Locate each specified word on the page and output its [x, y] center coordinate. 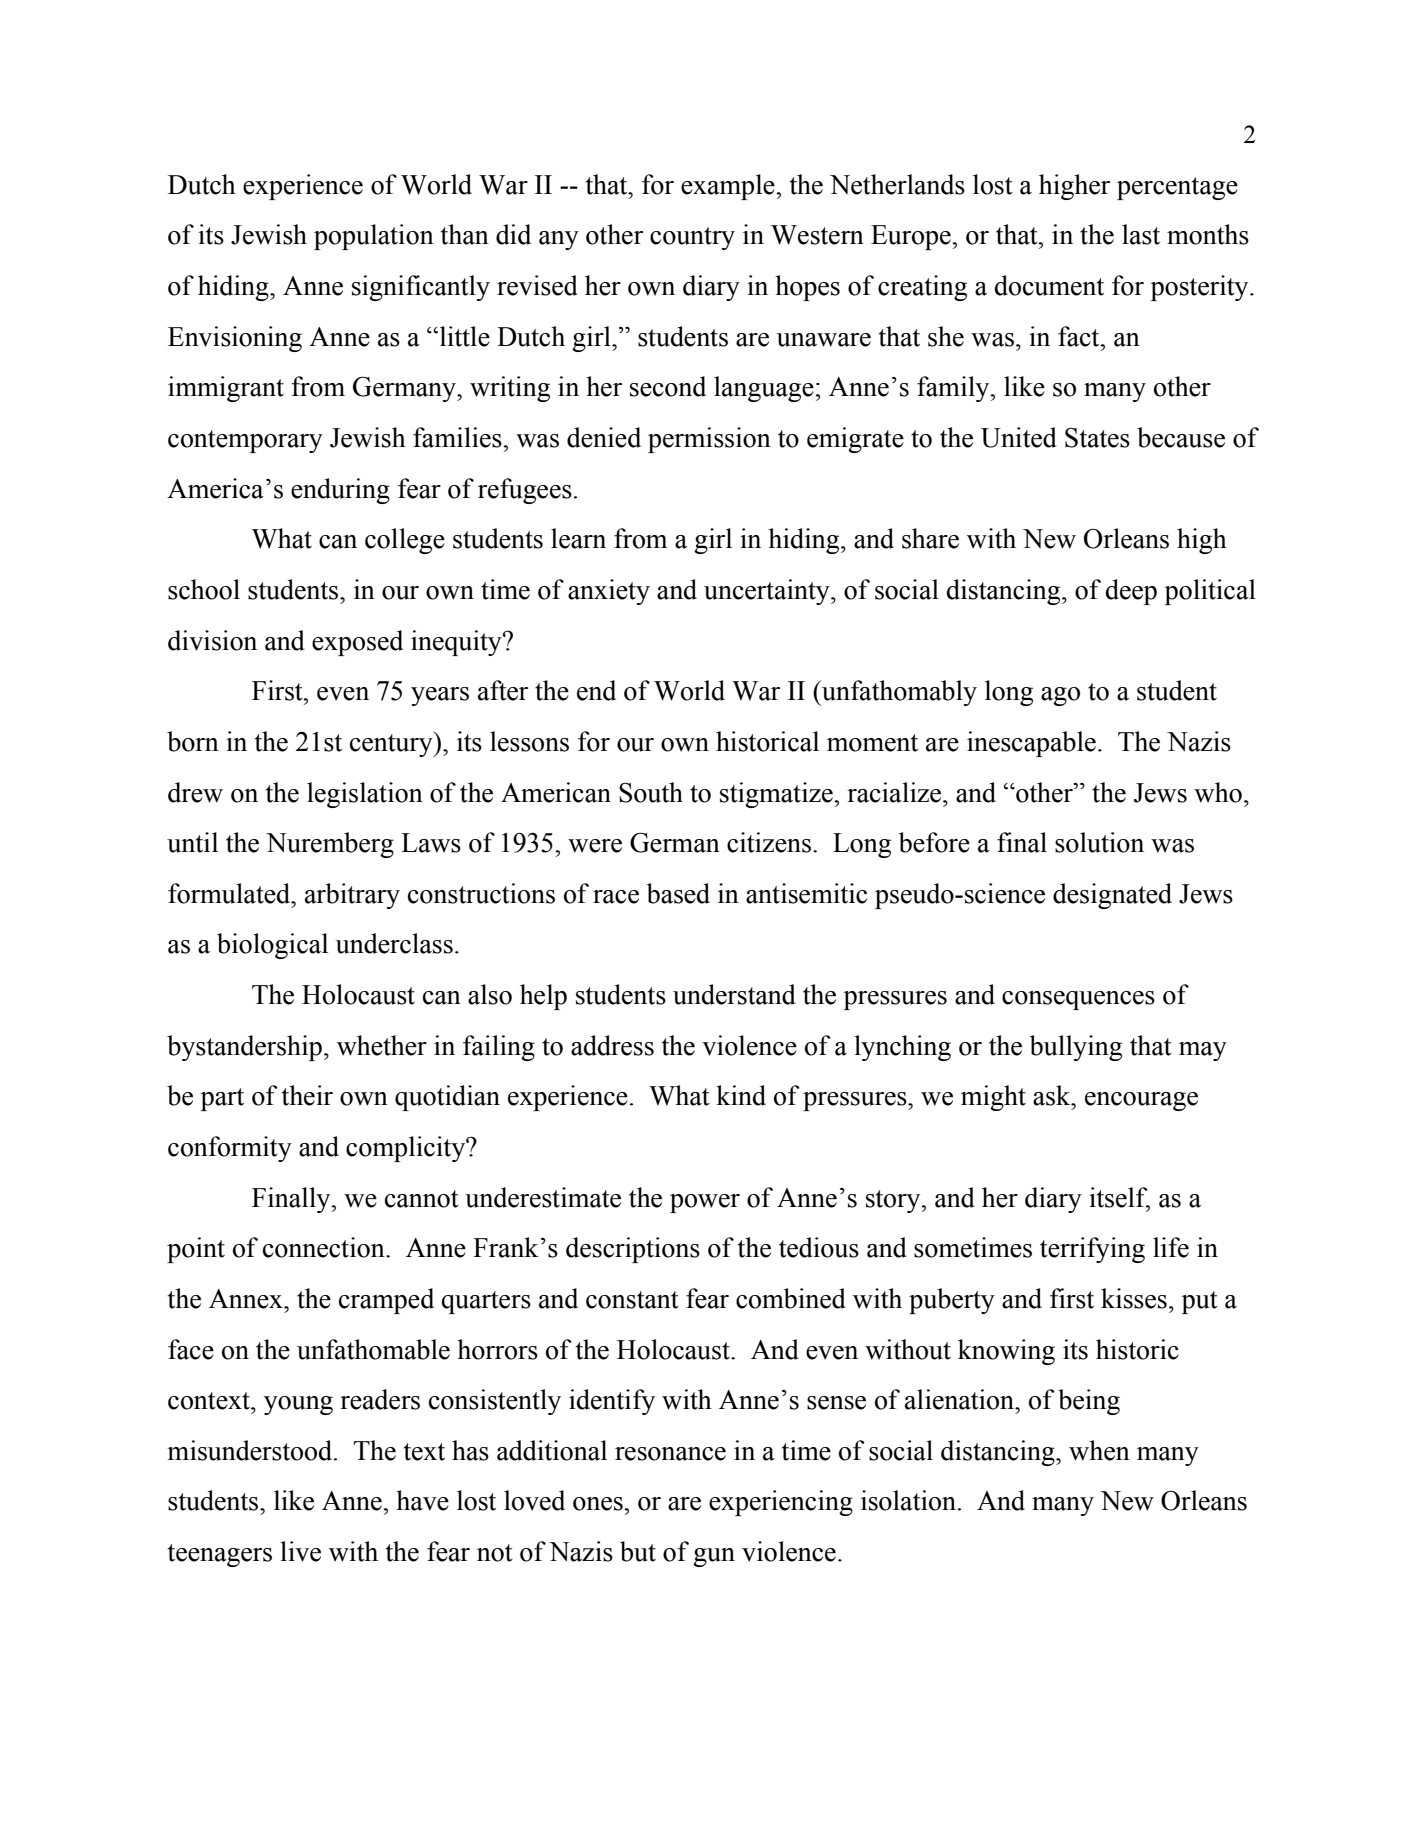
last [1141, 234]
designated [1112, 896]
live [300, 1551]
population [374, 237]
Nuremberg [330, 845]
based [678, 893]
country [692, 238]
